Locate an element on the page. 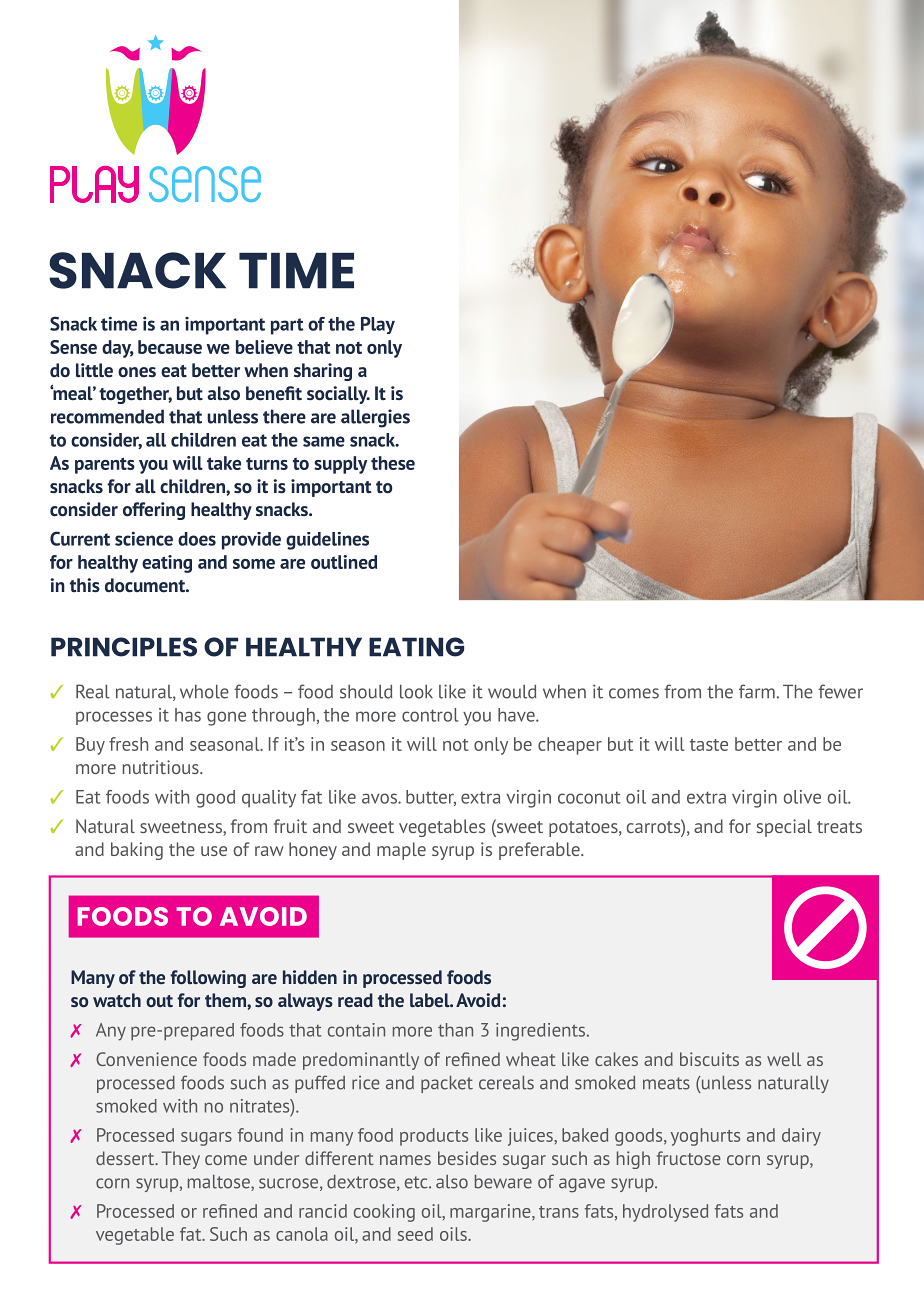 This image has width=924, height=1308. Play is located at coordinates (378, 325).
